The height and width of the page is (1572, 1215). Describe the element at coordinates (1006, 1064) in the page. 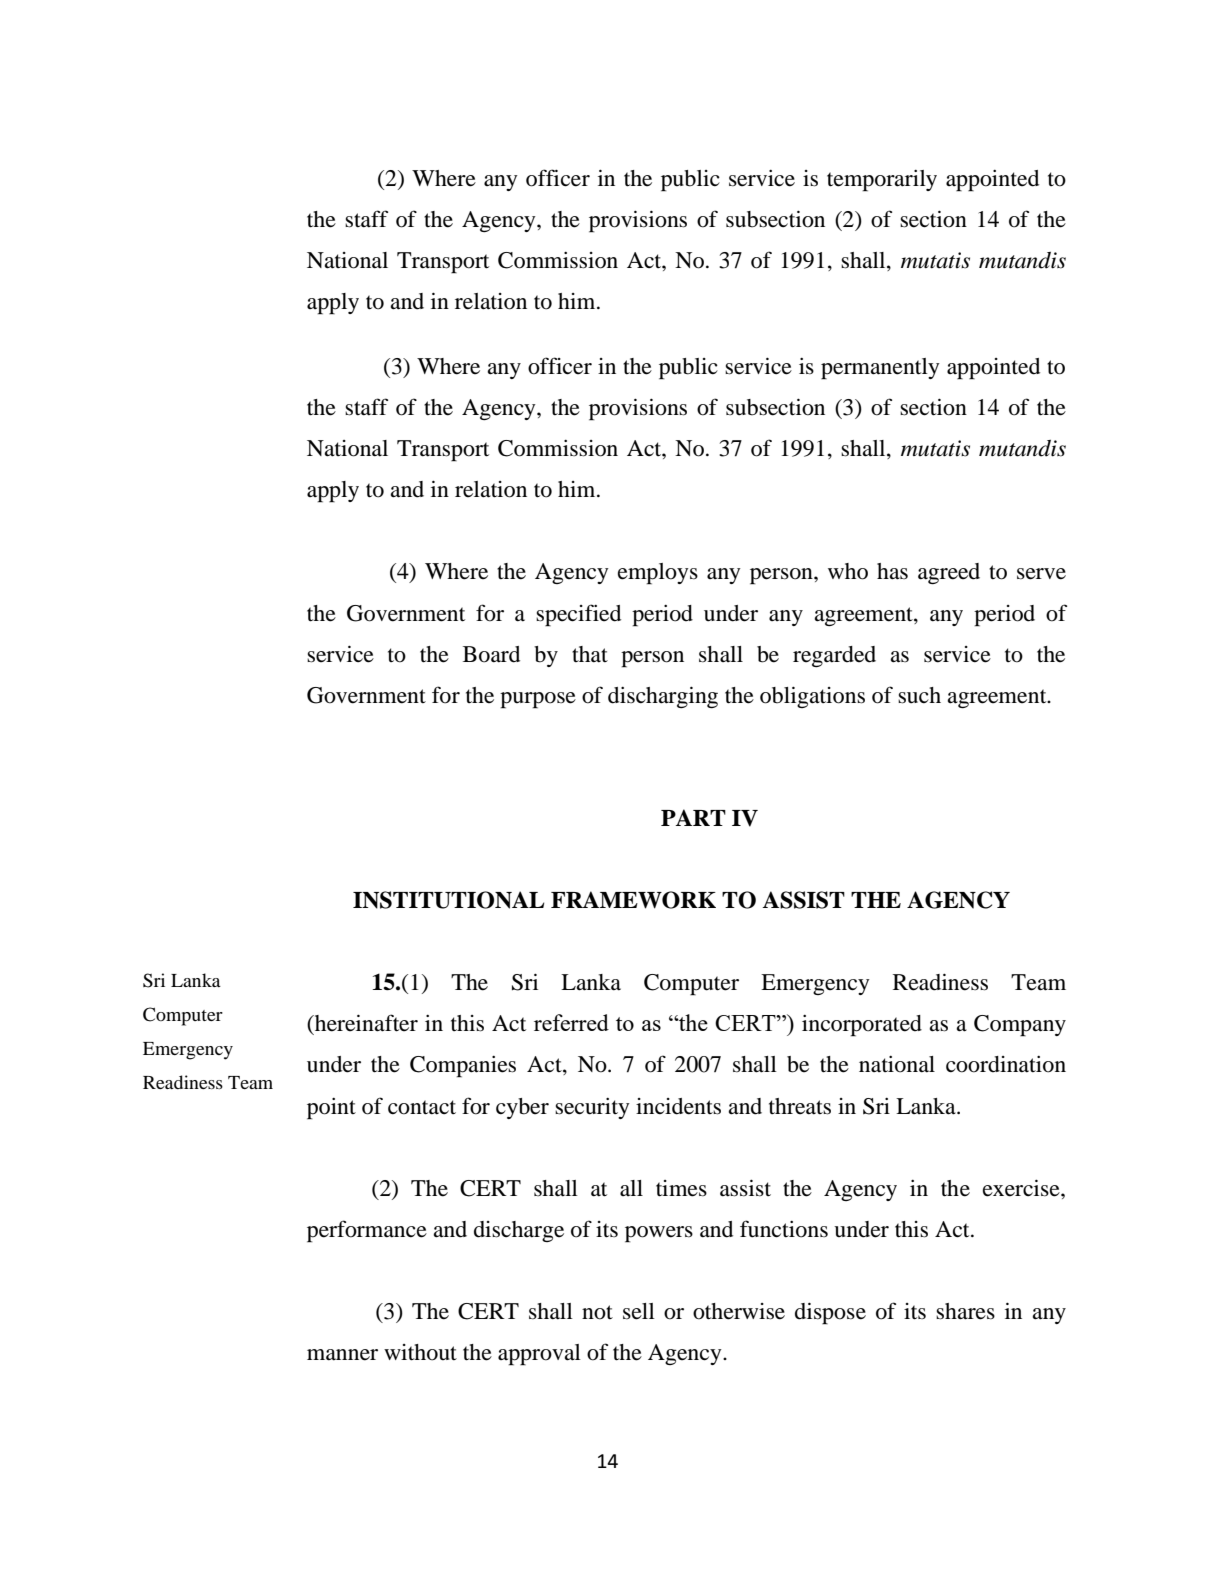

I see `coordination` at that location.
